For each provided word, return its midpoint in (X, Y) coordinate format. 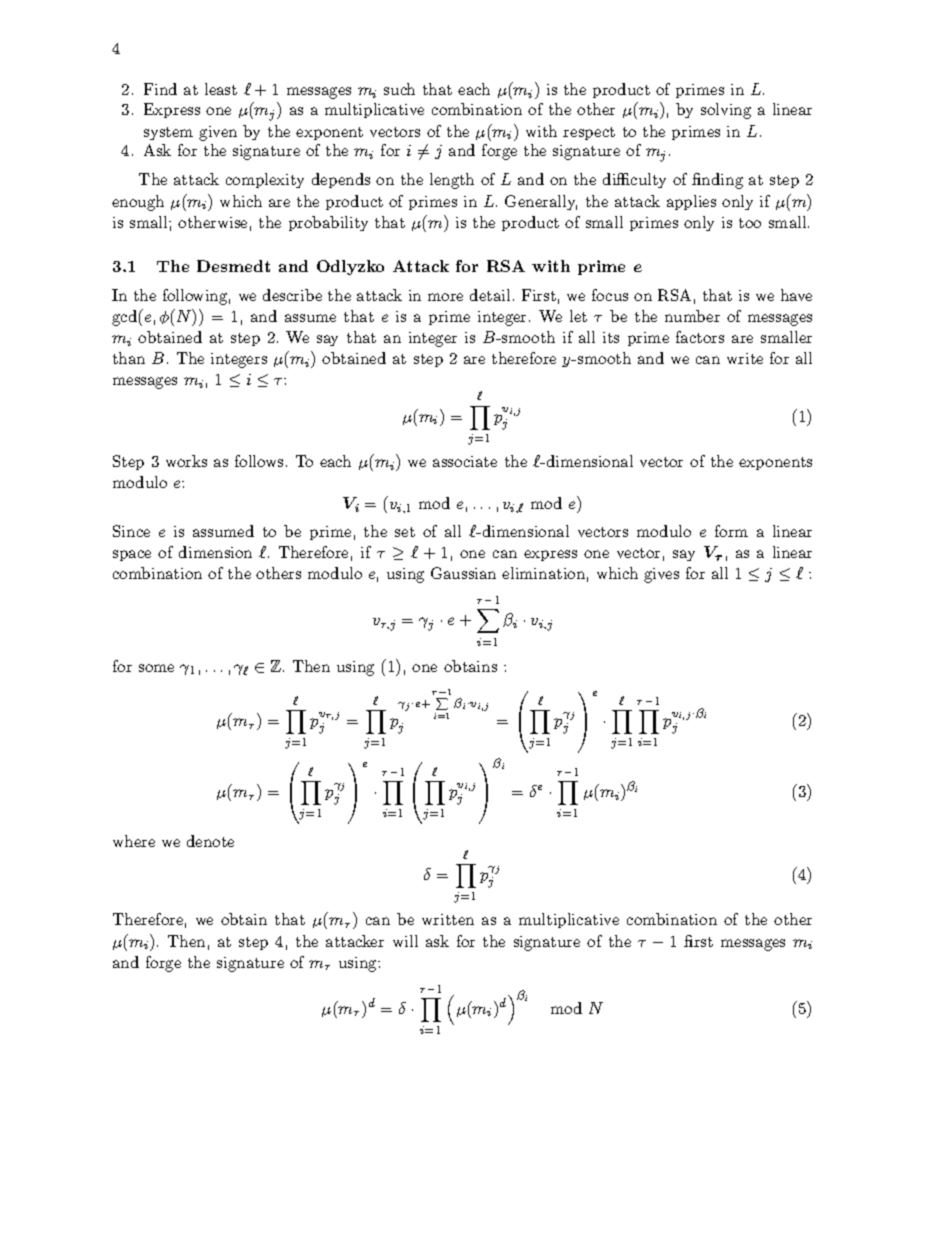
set (405, 532)
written (448, 919)
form (731, 531)
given (218, 133)
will (405, 941)
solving (726, 111)
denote (210, 841)
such (399, 89)
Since (131, 531)
